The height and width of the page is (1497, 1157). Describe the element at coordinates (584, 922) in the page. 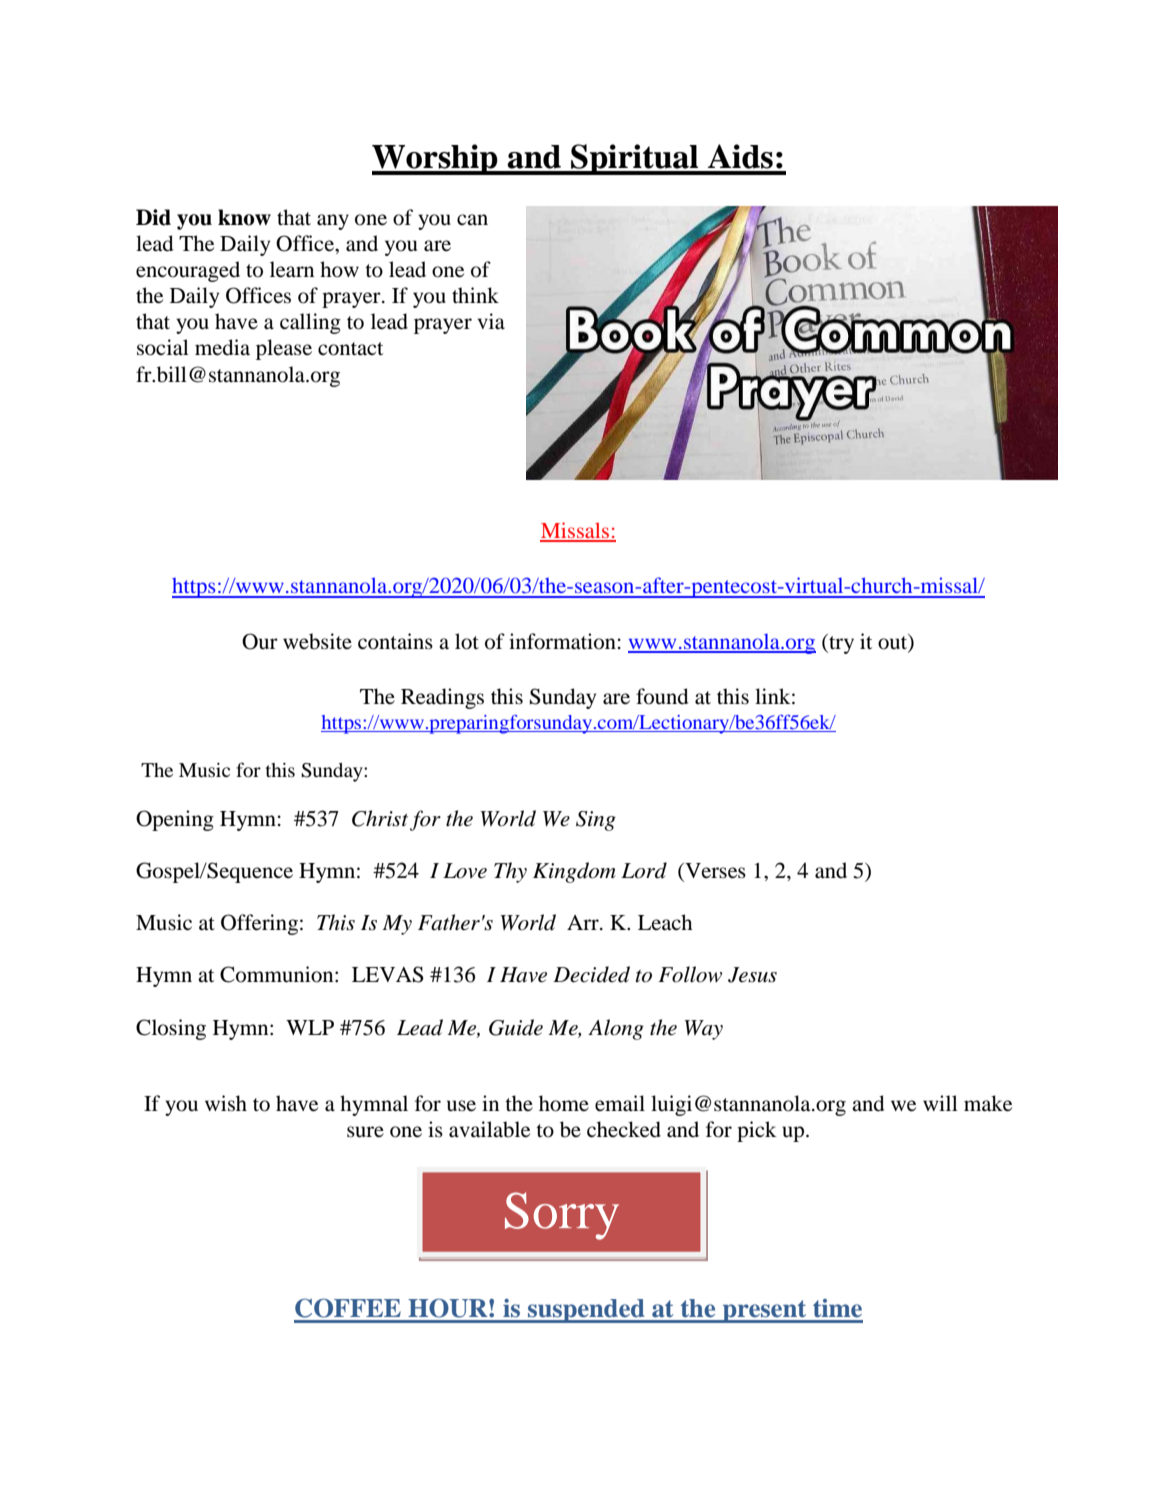

I see `Arr` at that location.
